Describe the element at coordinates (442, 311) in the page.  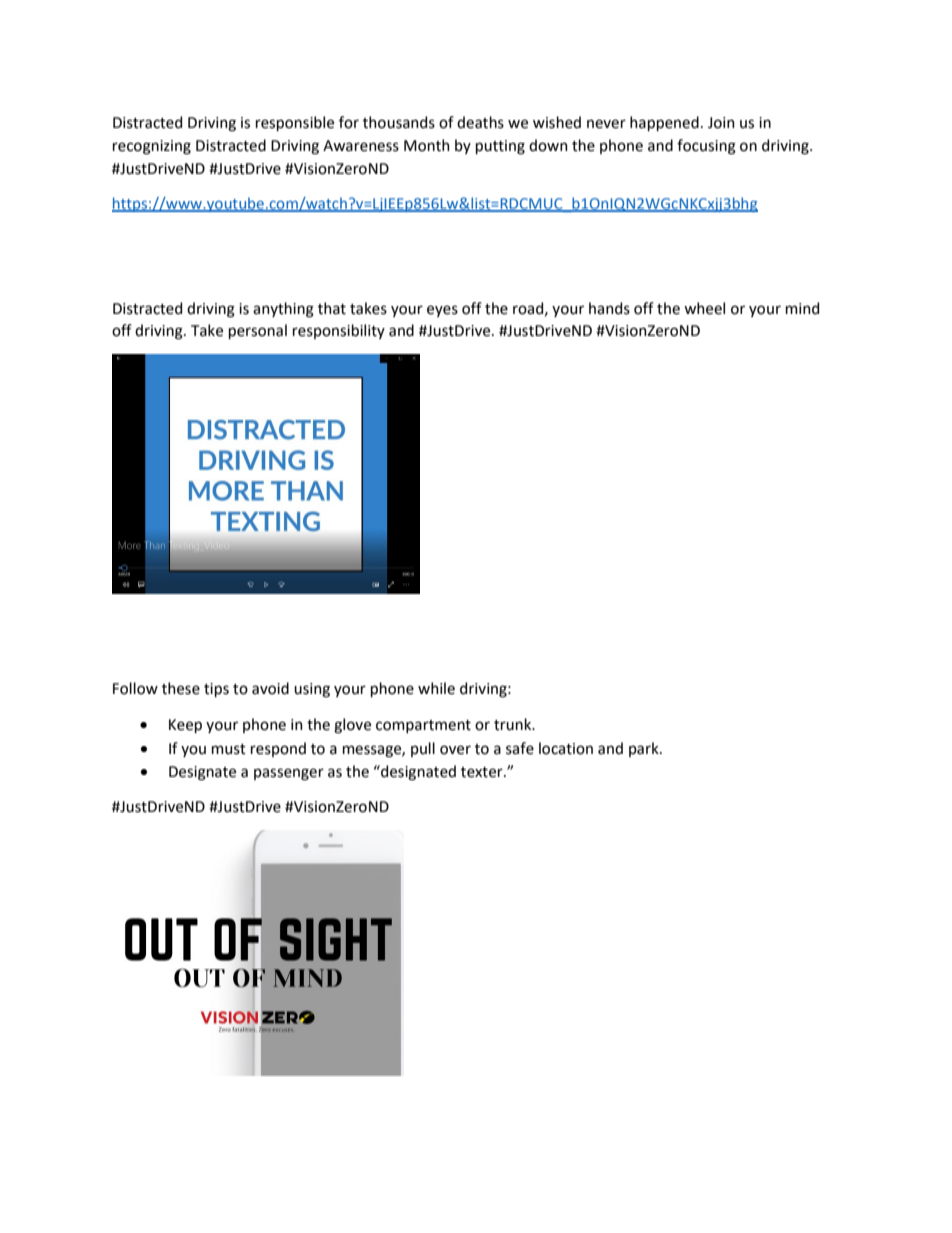
I see `eyes` at that location.
